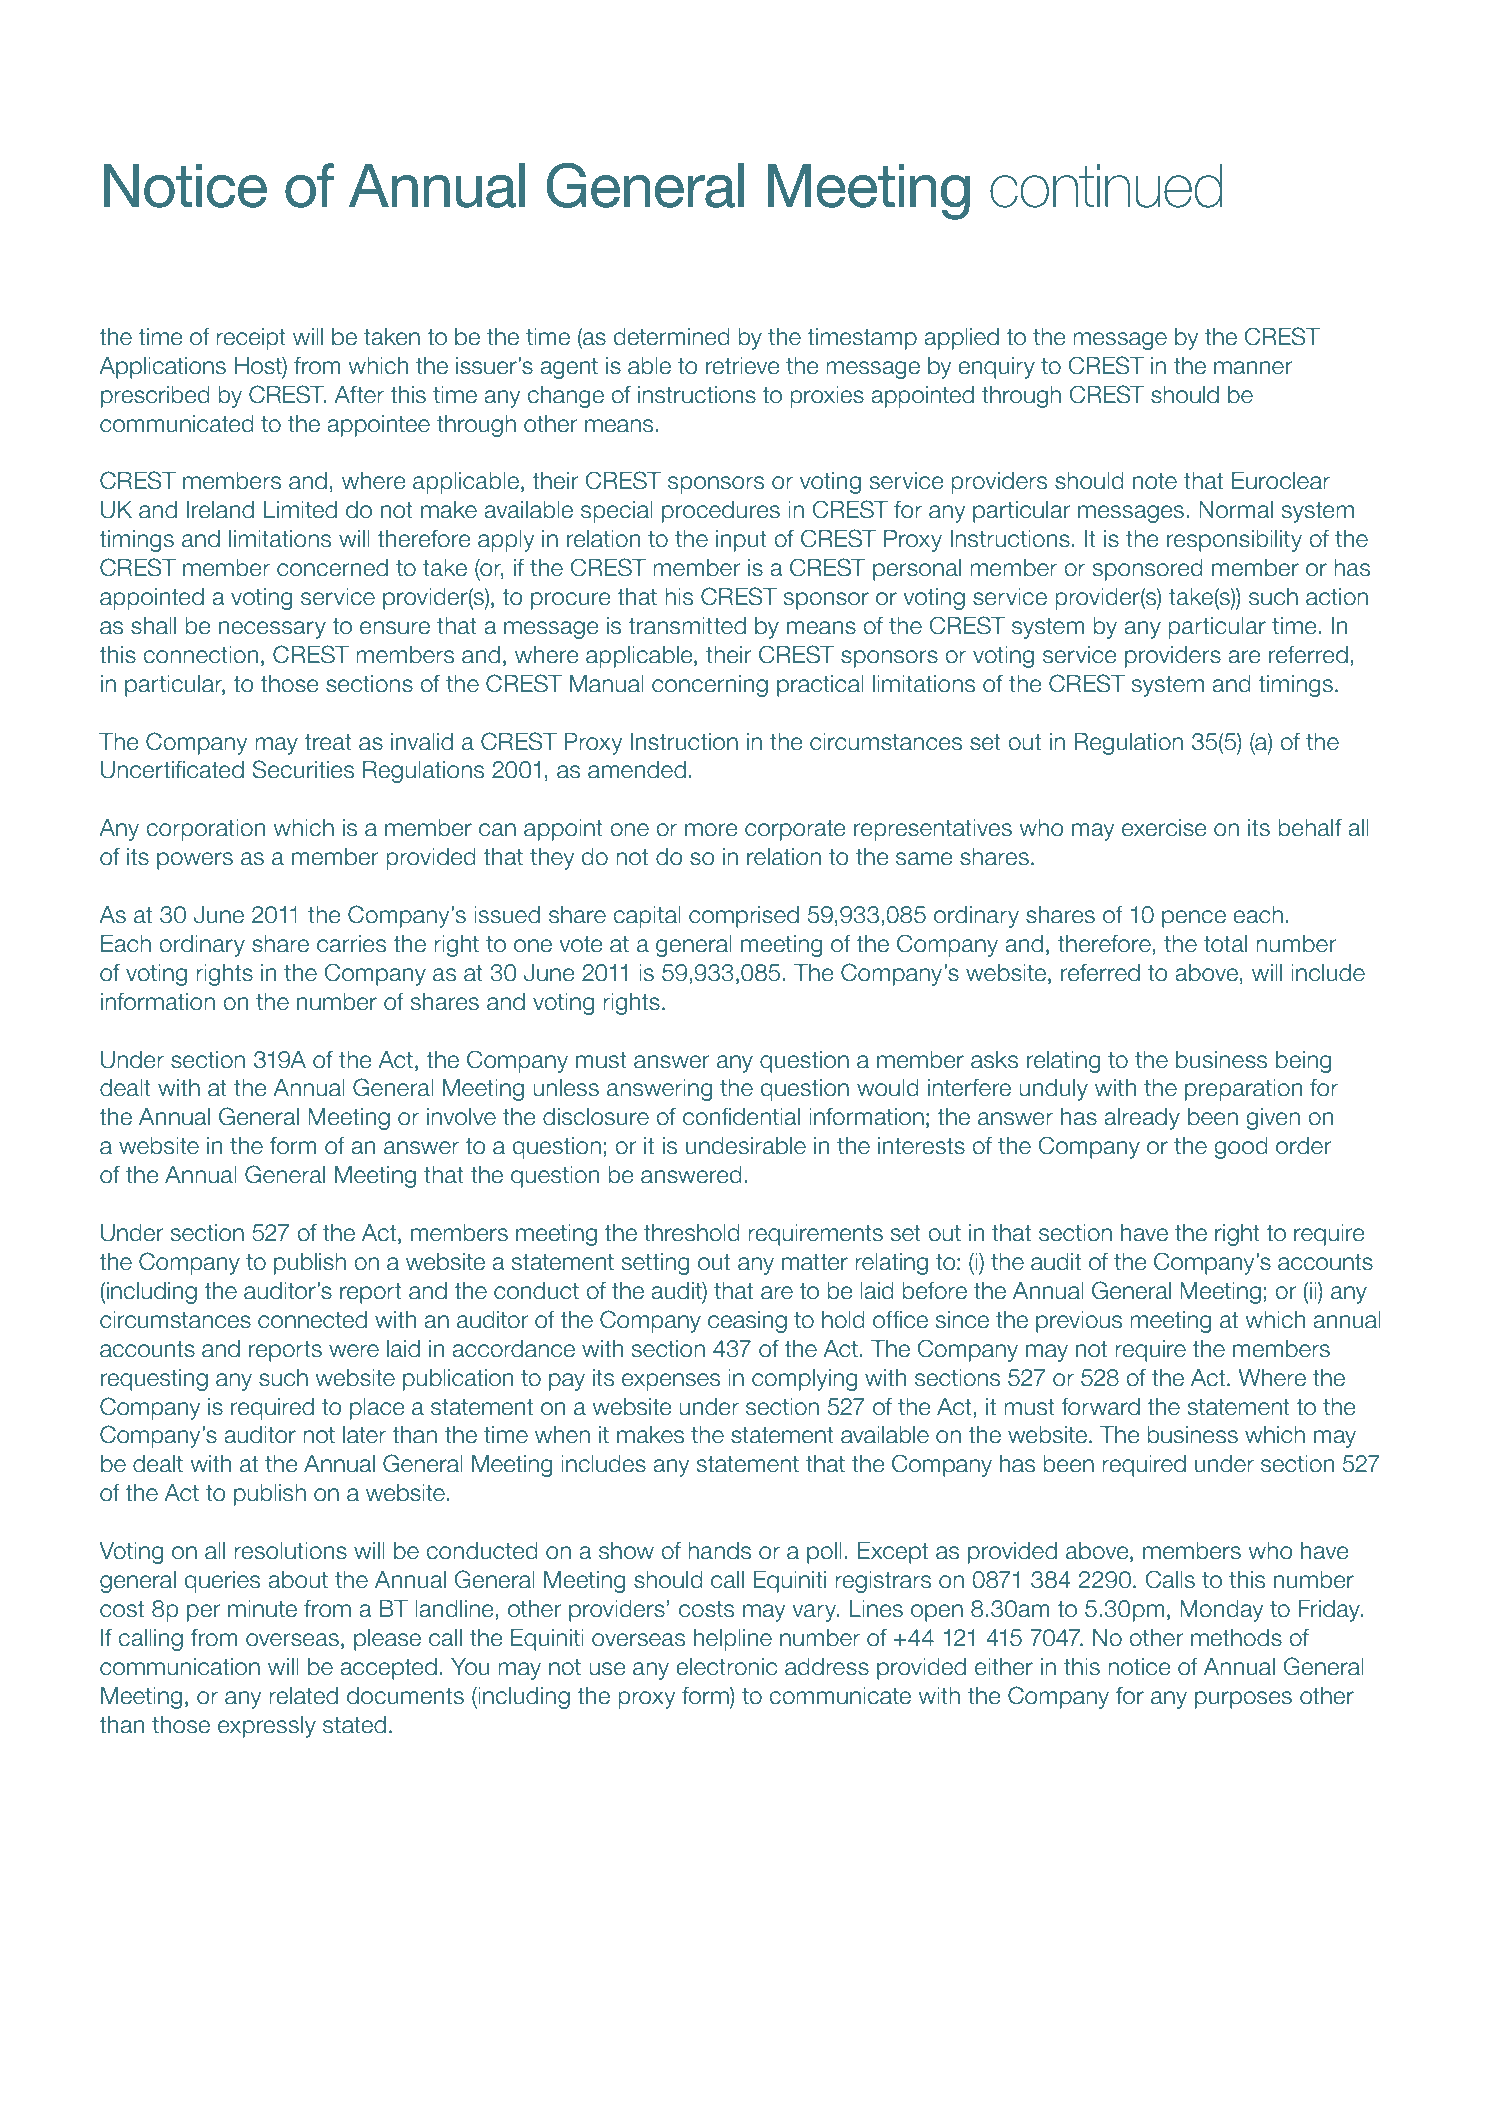 The height and width of the screenshot is (2116, 1496). I want to click on electronic, so click(726, 1667).
